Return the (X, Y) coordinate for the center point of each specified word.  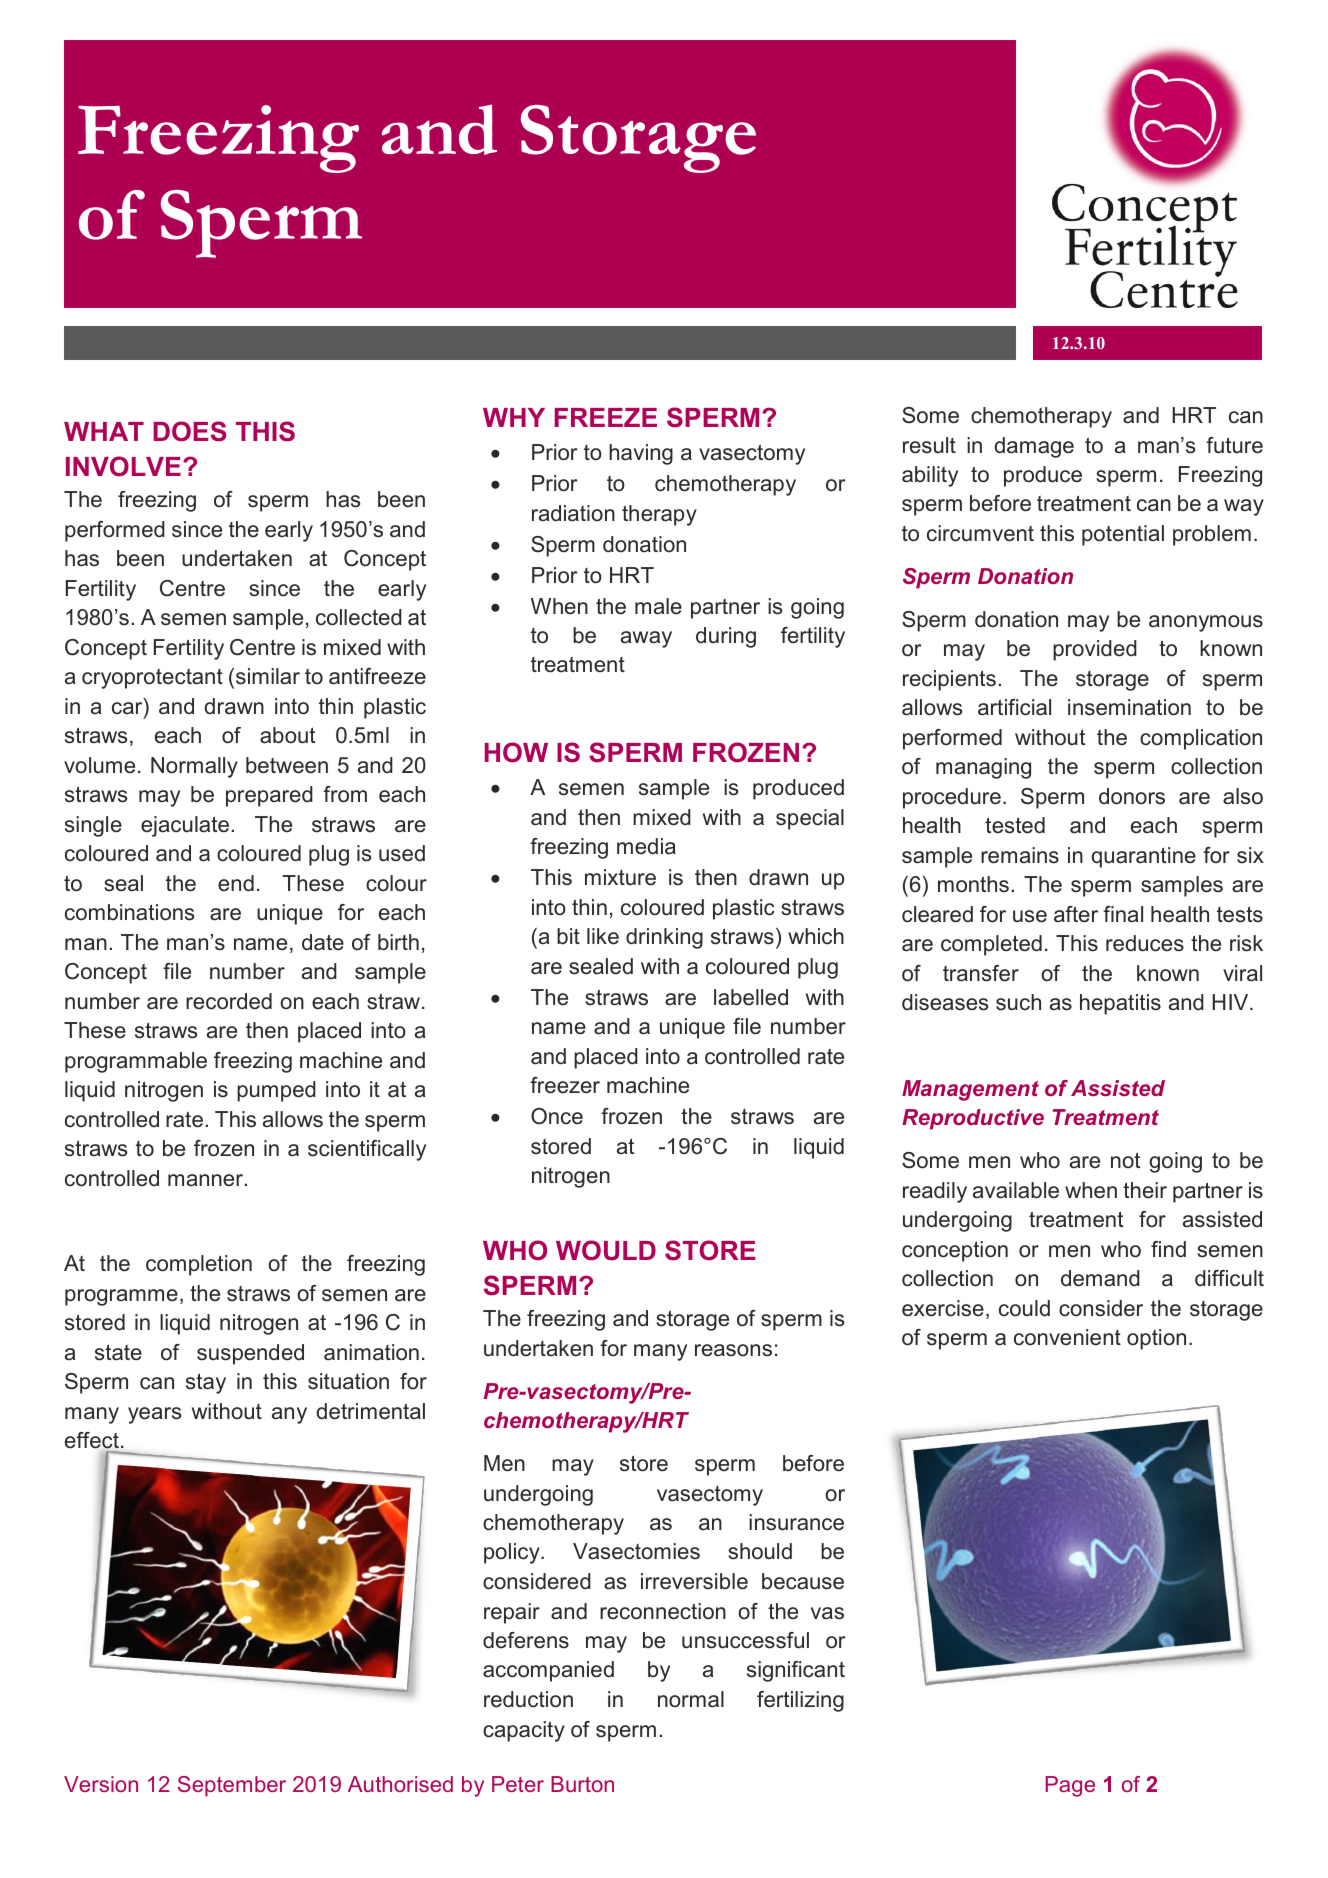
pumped (276, 1091)
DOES (189, 431)
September (232, 1786)
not (1125, 1160)
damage (1034, 447)
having (641, 454)
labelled (751, 997)
